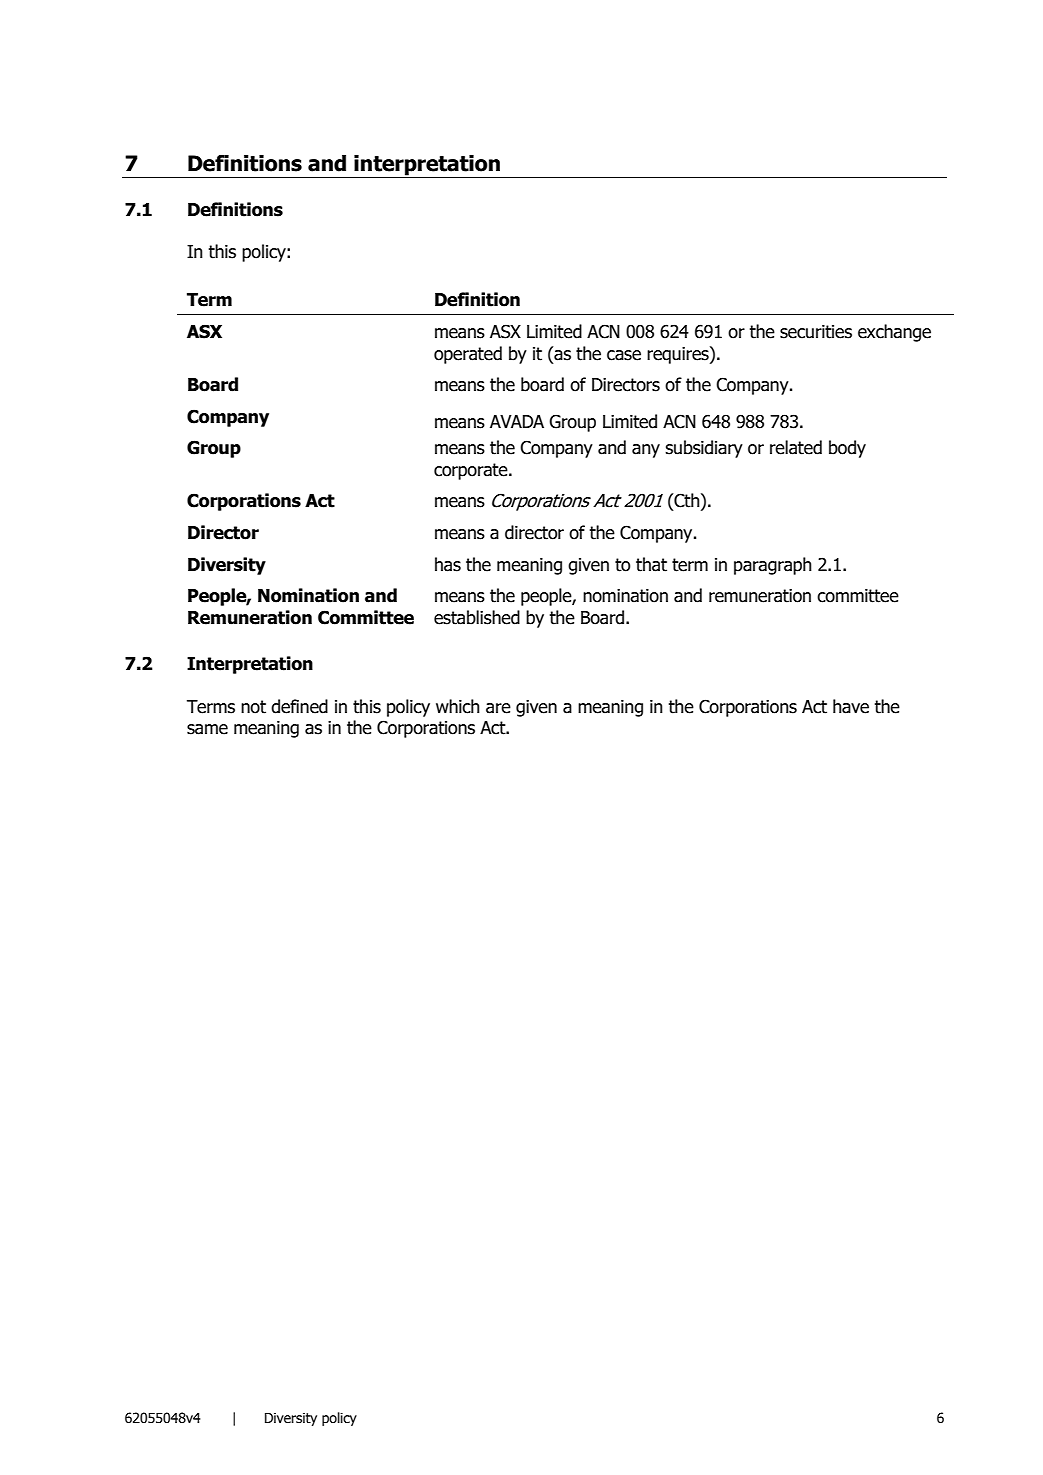 The width and height of the image is (1043, 1475). What do you see at coordinates (624, 355) in the image?
I see `case` at bounding box center [624, 355].
